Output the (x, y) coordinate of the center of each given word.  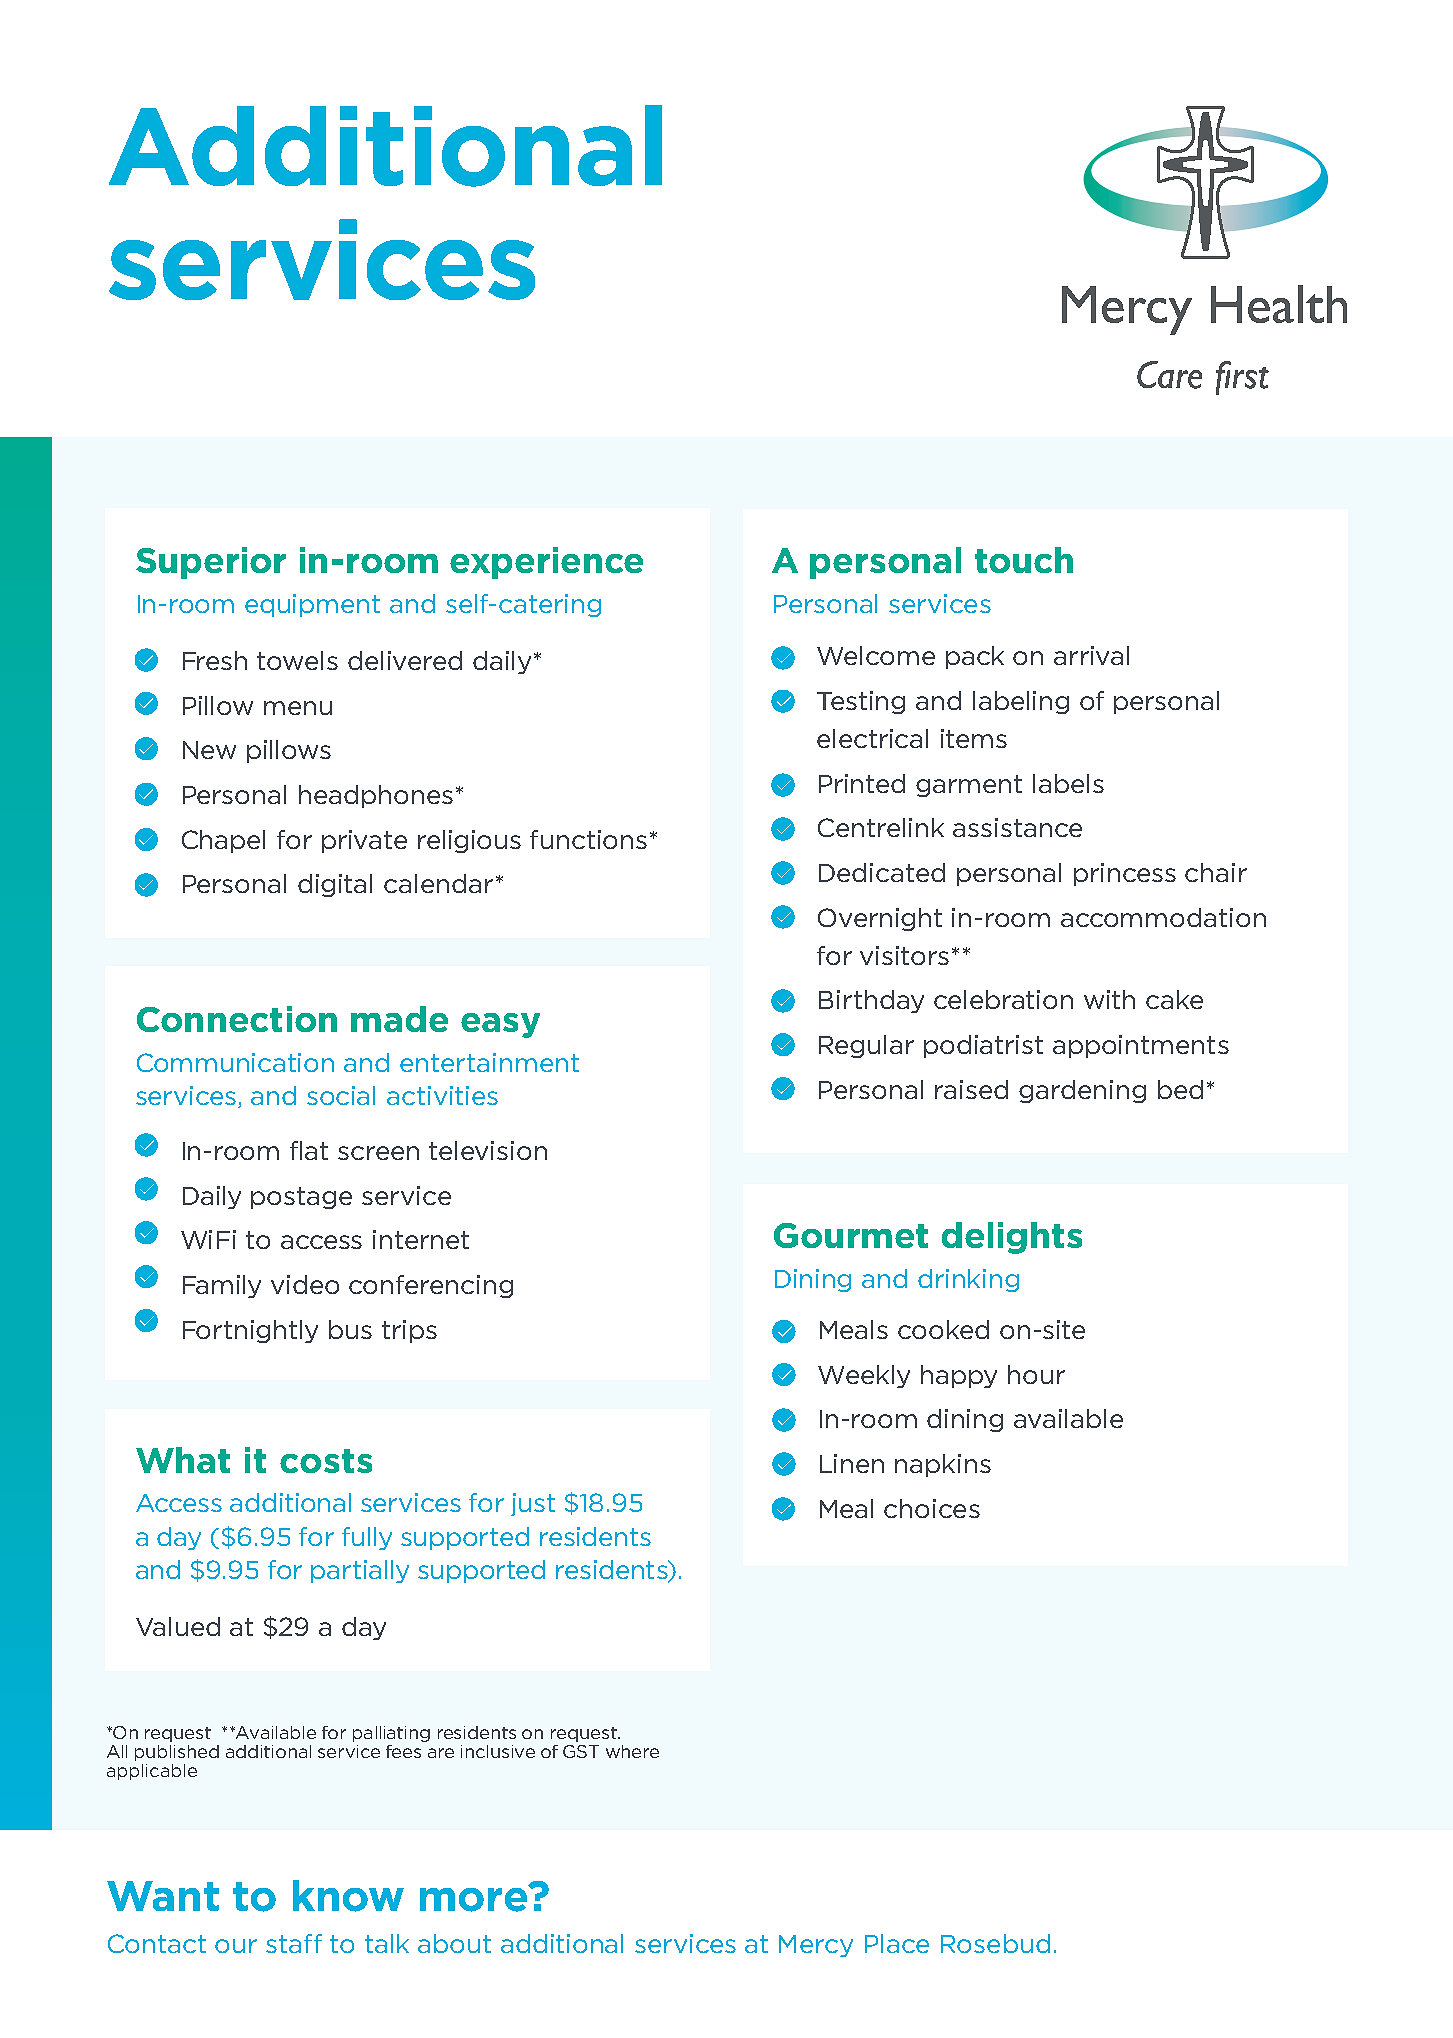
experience (546, 563)
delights (1012, 1238)
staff (294, 1943)
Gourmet (851, 1235)
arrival (1091, 655)
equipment (312, 605)
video (305, 1284)
